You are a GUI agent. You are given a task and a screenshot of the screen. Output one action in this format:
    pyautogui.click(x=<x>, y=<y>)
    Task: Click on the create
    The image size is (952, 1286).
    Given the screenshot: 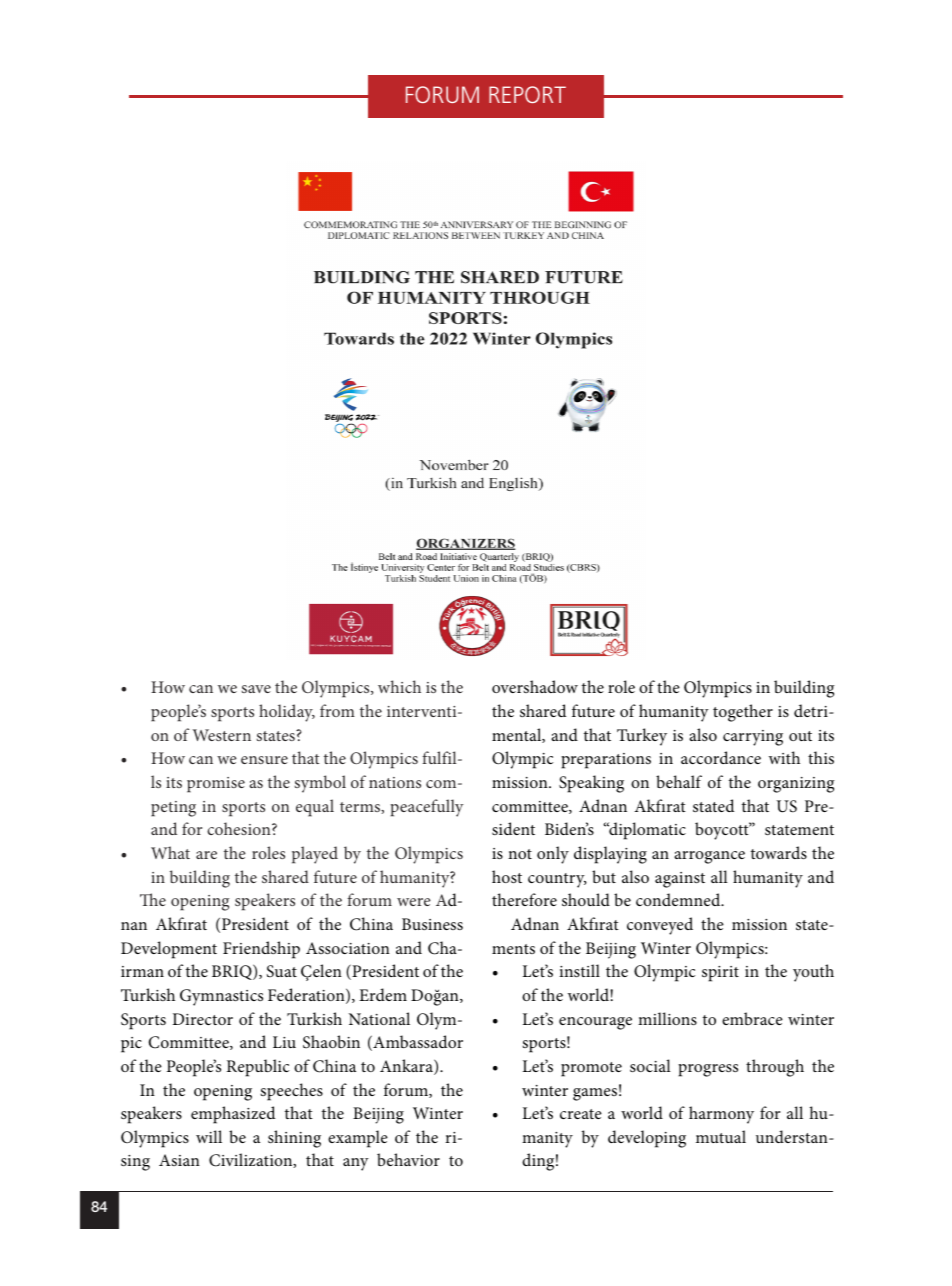 What is the action you would take?
    pyautogui.click(x=581, y=1114)
